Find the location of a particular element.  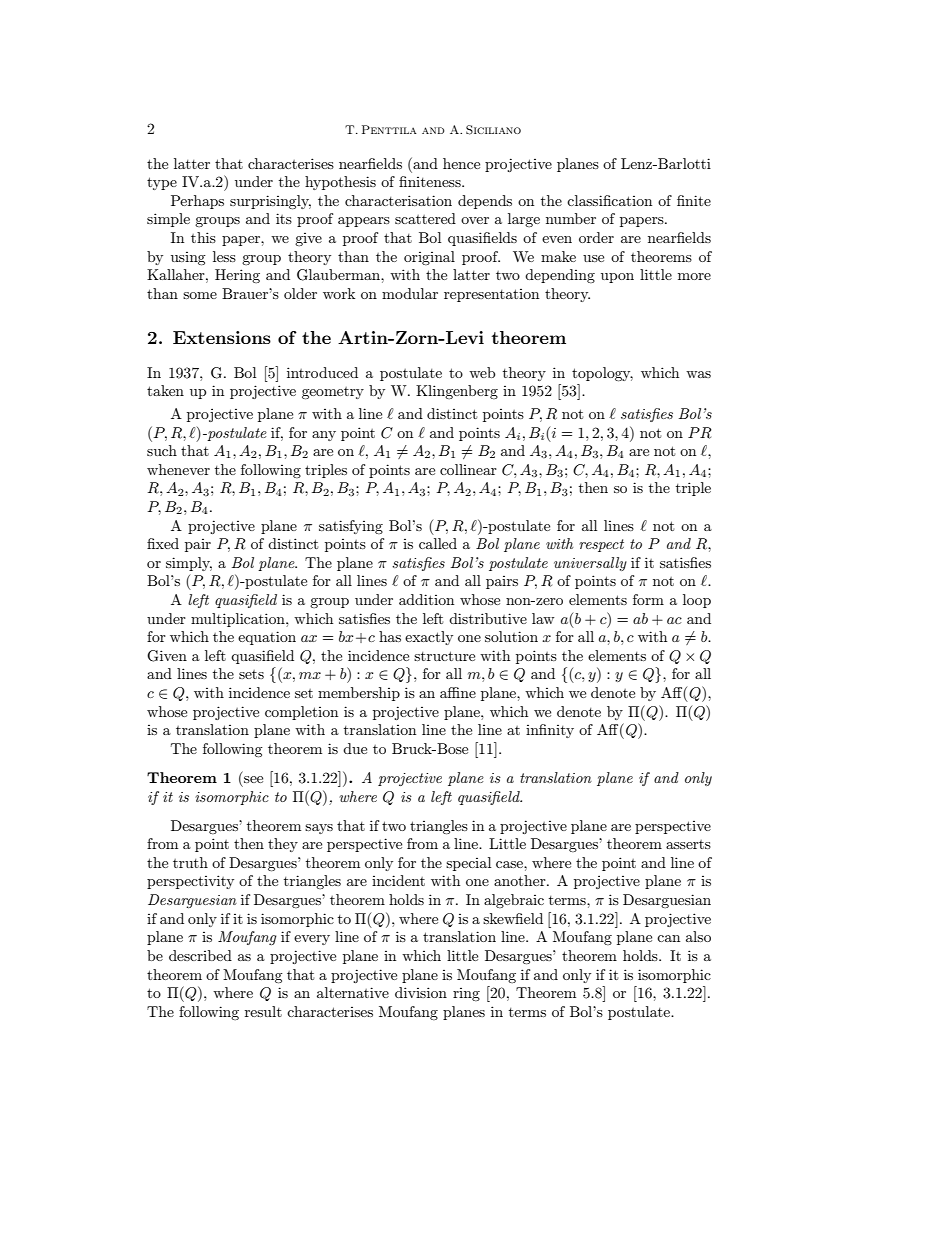

addition is located at coordinates (426, 599).
